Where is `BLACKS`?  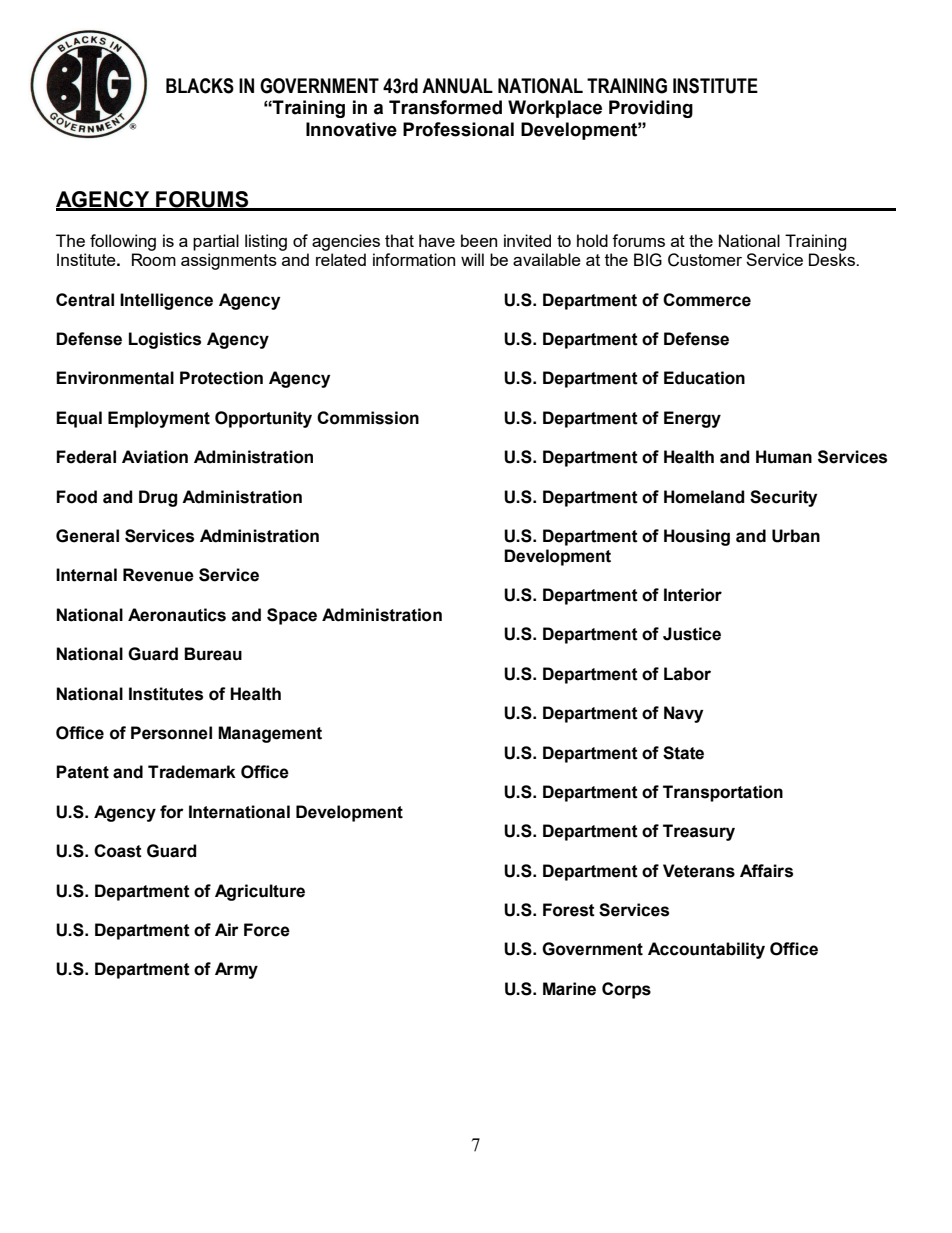
BLACKS is located at coordinates (200, 86).
